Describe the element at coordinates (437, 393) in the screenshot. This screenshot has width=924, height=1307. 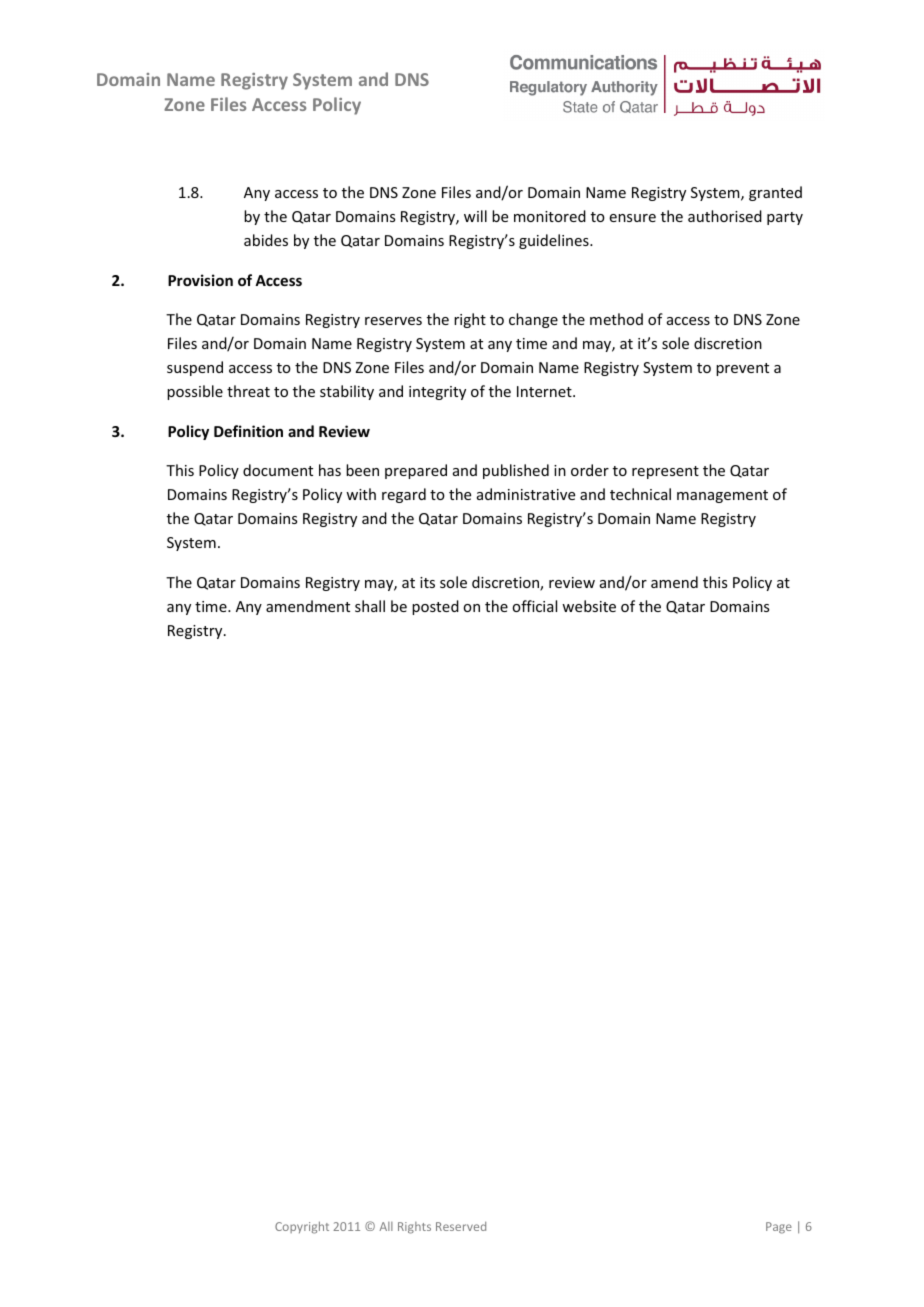
I see `integrity` at that location.
